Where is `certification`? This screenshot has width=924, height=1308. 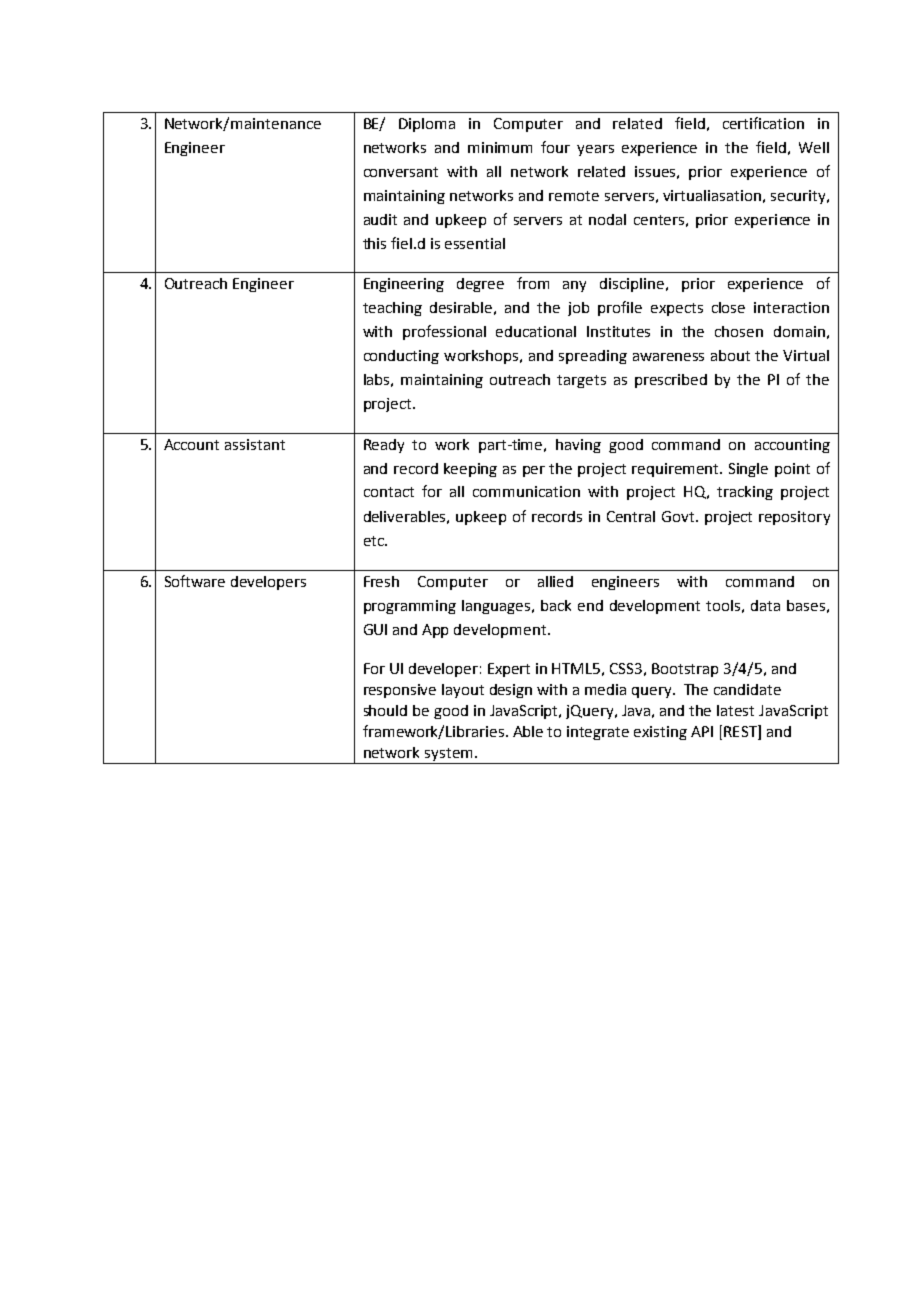 certification is located at coordinates (763, 123).
